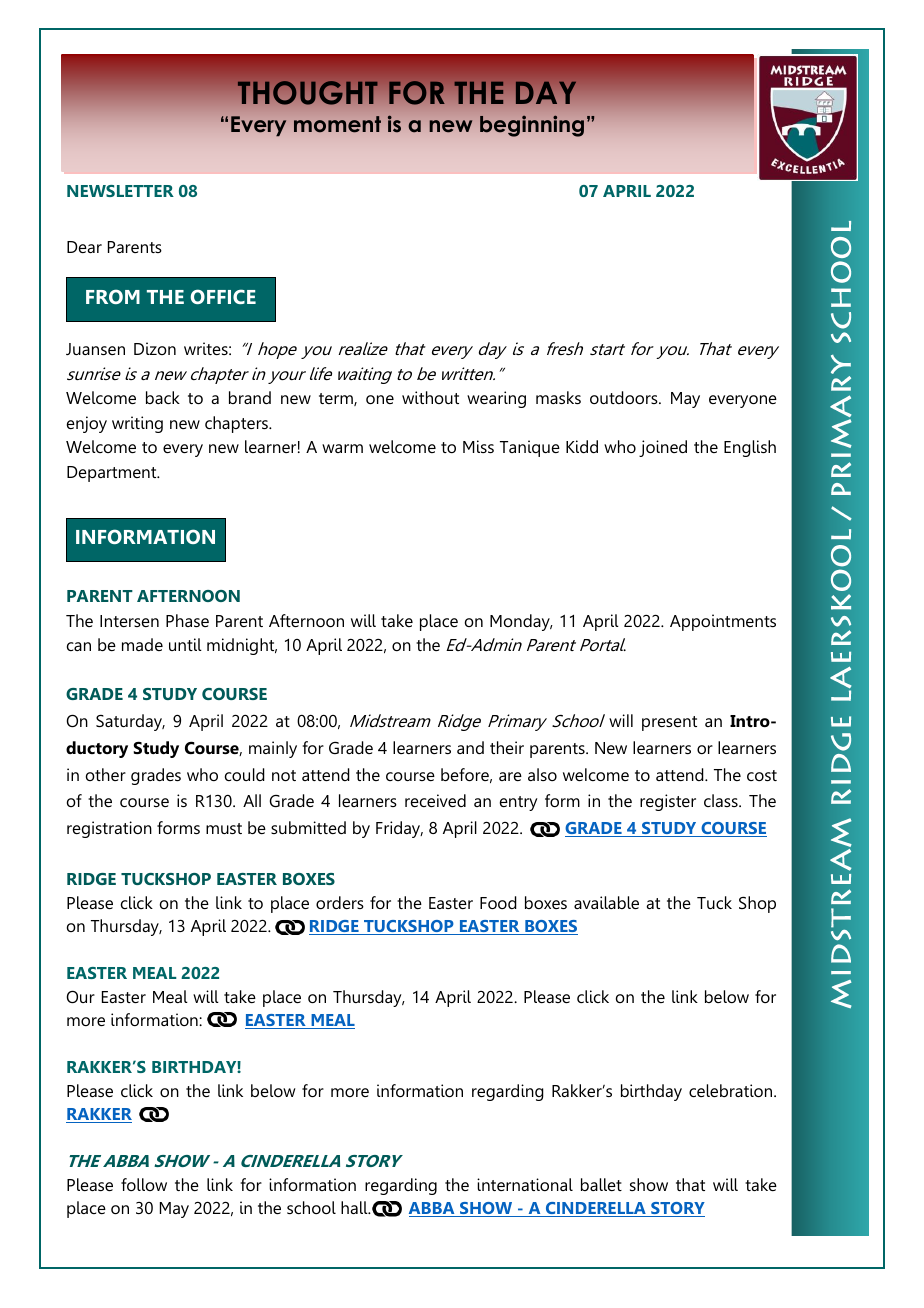 This screenshot has width=924, height=1308. Describe the element at coordinates (668, 802) in the screenshot. I see `register` at that location.
